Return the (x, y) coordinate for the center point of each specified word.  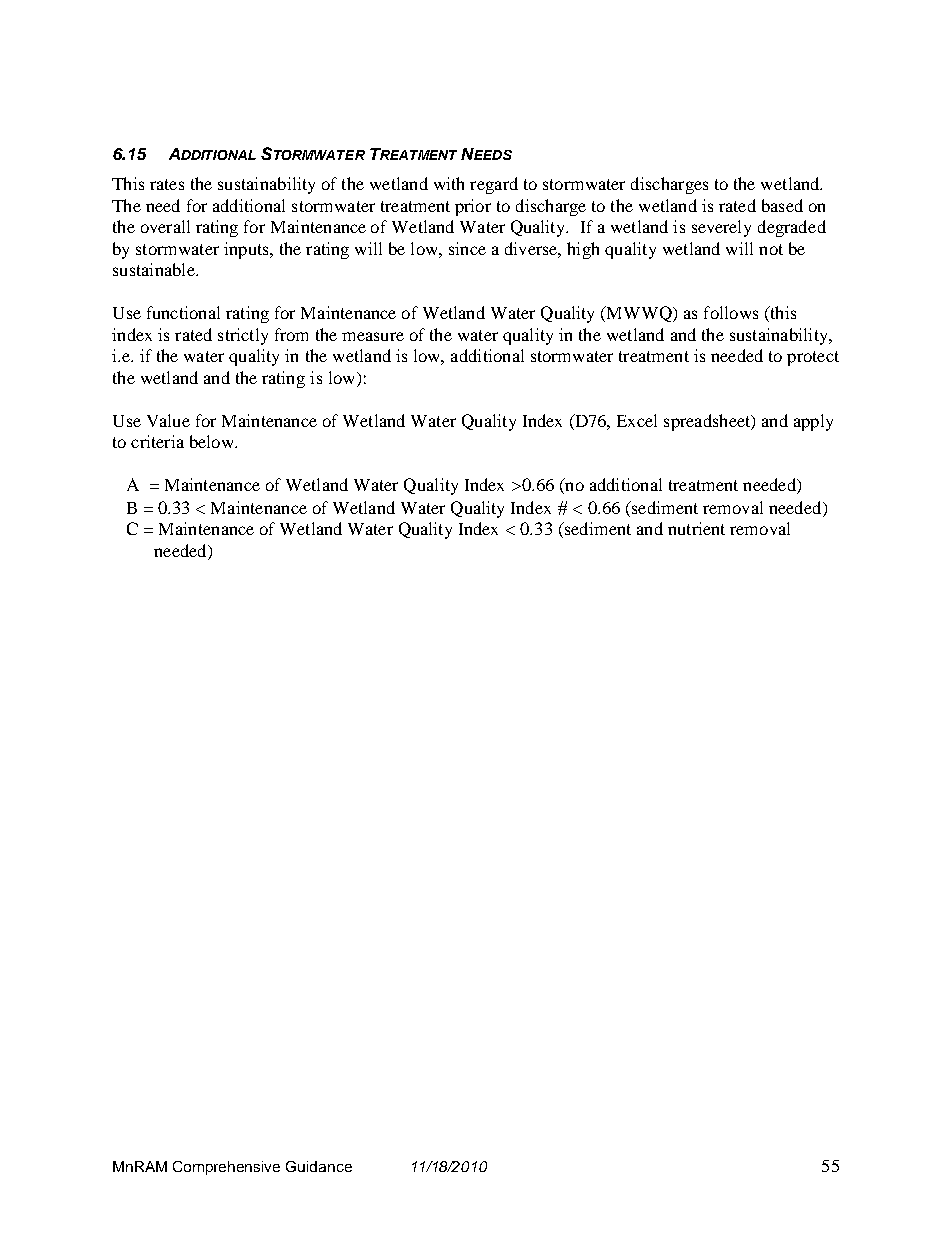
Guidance (319, 1166)
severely (721, 228)
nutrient (696, 528)
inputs (247, 250)
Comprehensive (226, 1168)
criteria (157, 441)
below (213, 441)
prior (473, 207)
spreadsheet (708, 422)
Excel (637, 420)
